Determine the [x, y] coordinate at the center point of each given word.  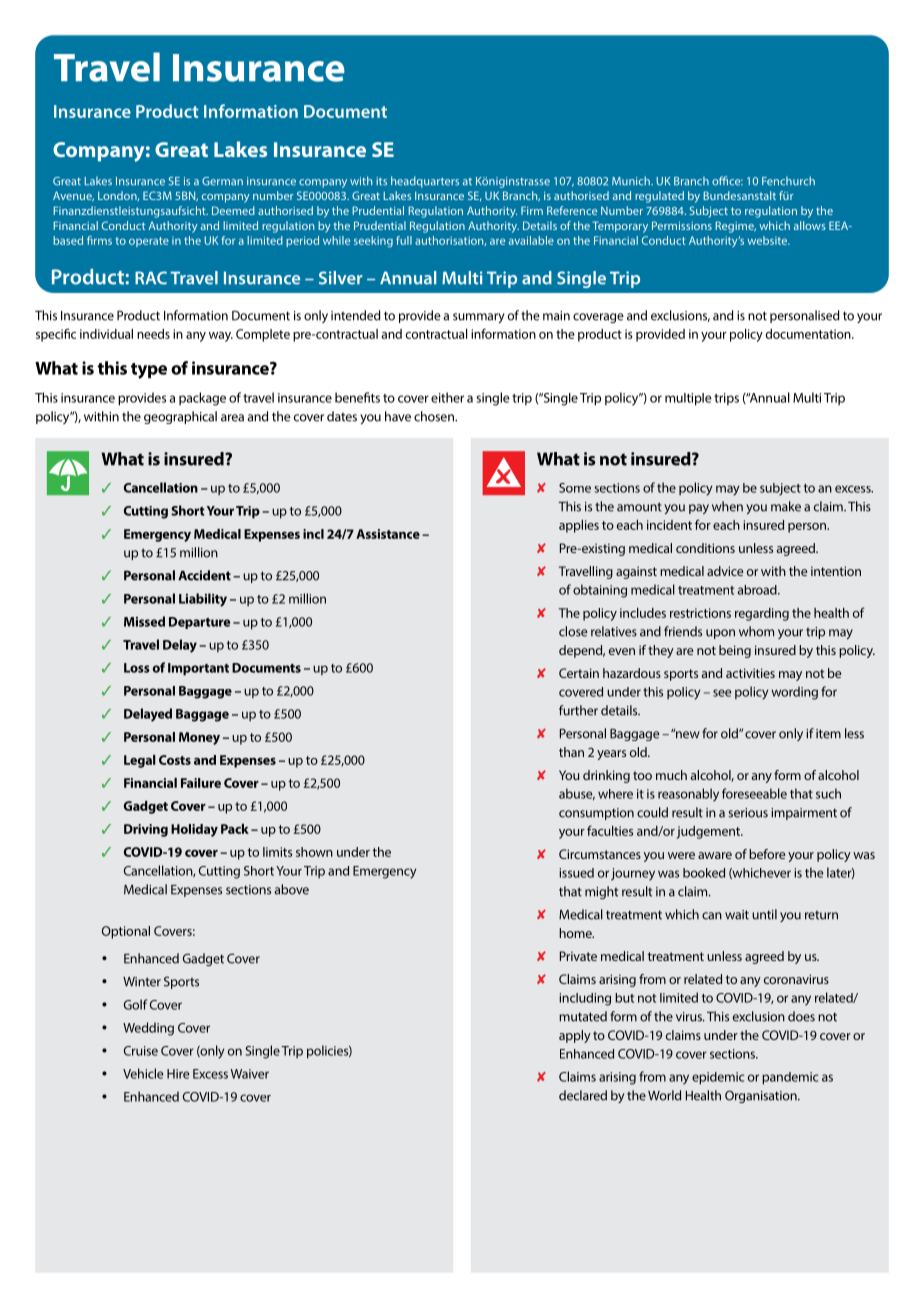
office [727, 181]
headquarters [425, 182]
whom [756, 631]
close [573, 631]
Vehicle [143, 1073]
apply [575, 1036]
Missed [144, 621]
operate [149, 242]
